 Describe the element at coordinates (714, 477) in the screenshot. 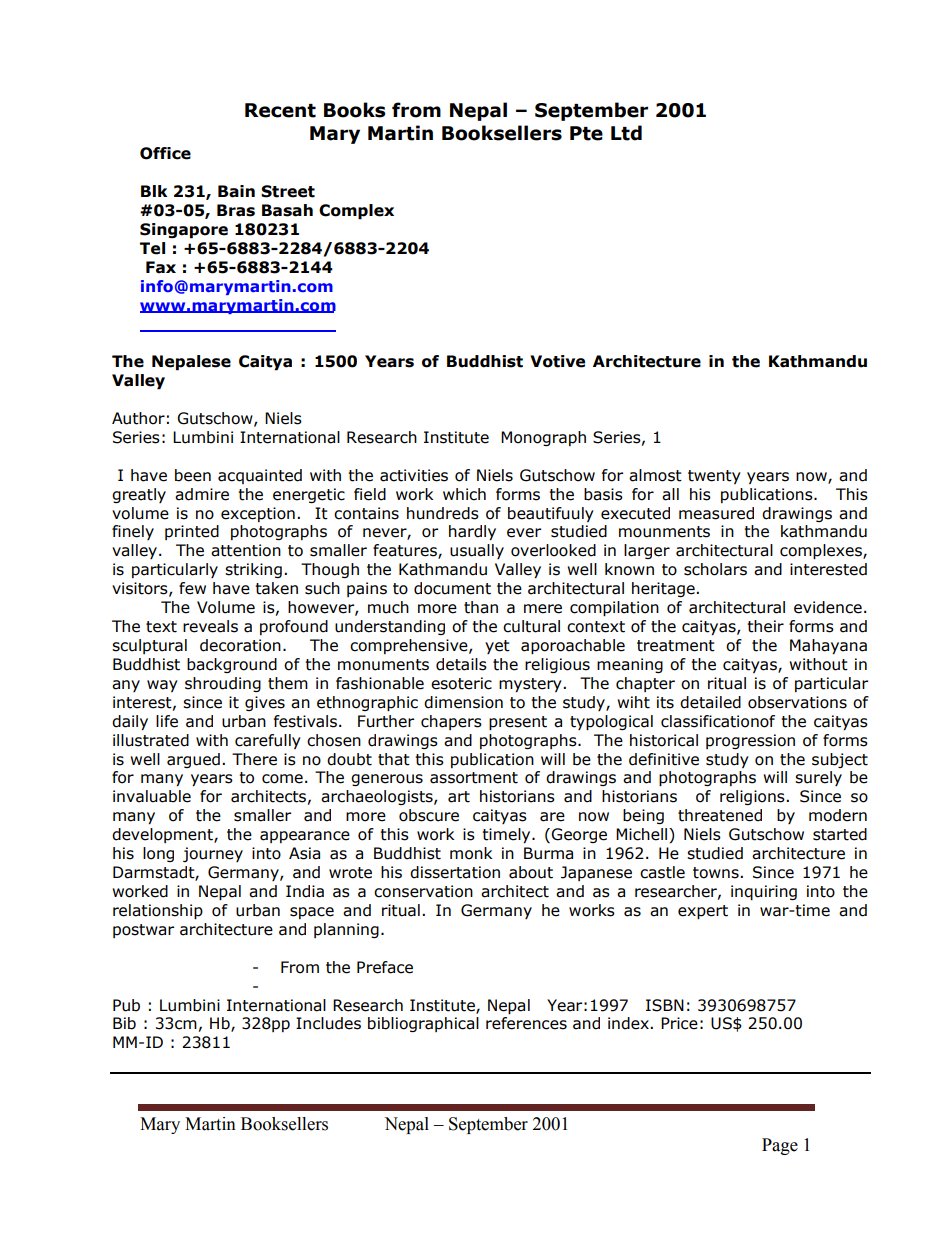

I see `twenty` at that location.
